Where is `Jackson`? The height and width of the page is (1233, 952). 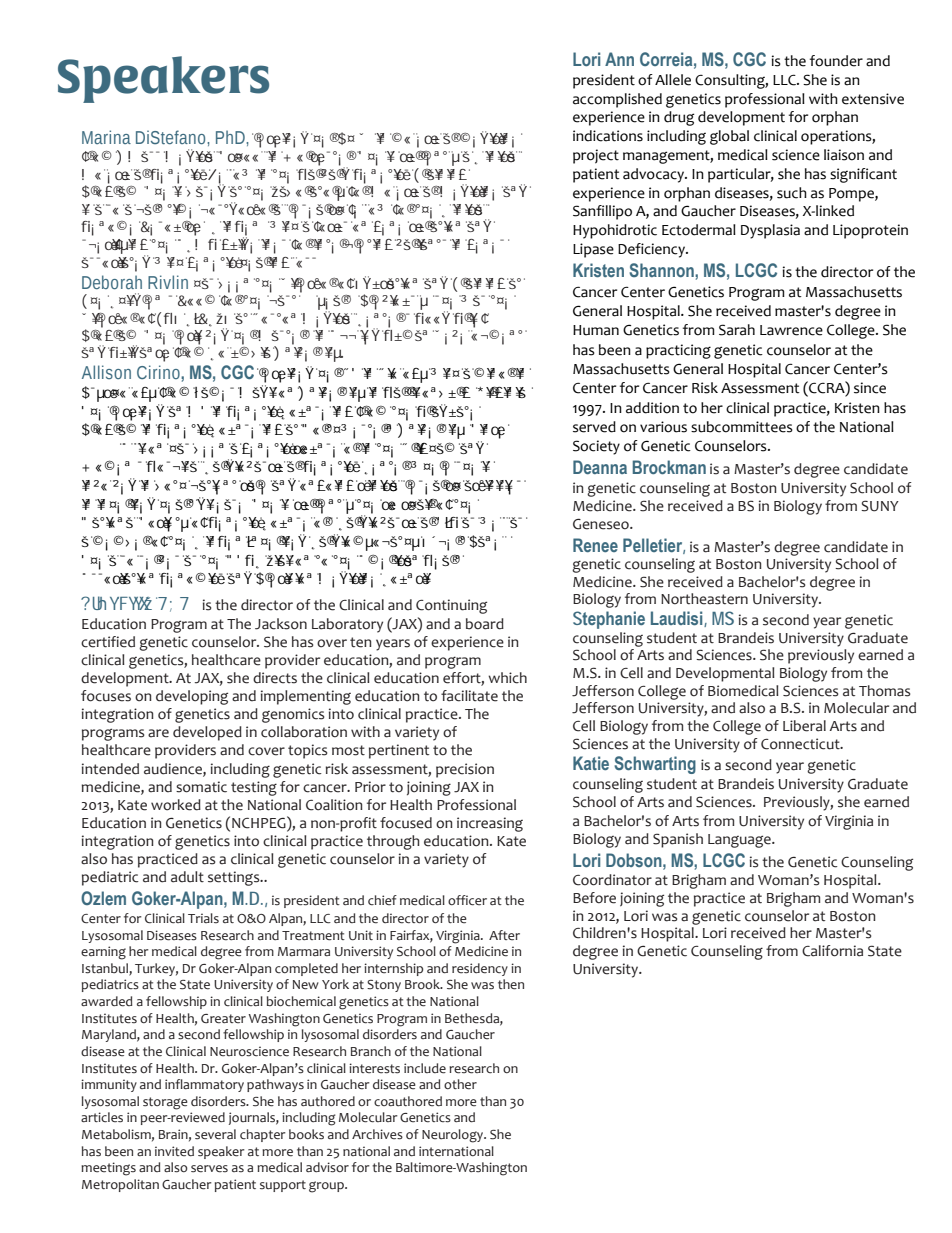 Jackson is located at coordinates (281, 624).
